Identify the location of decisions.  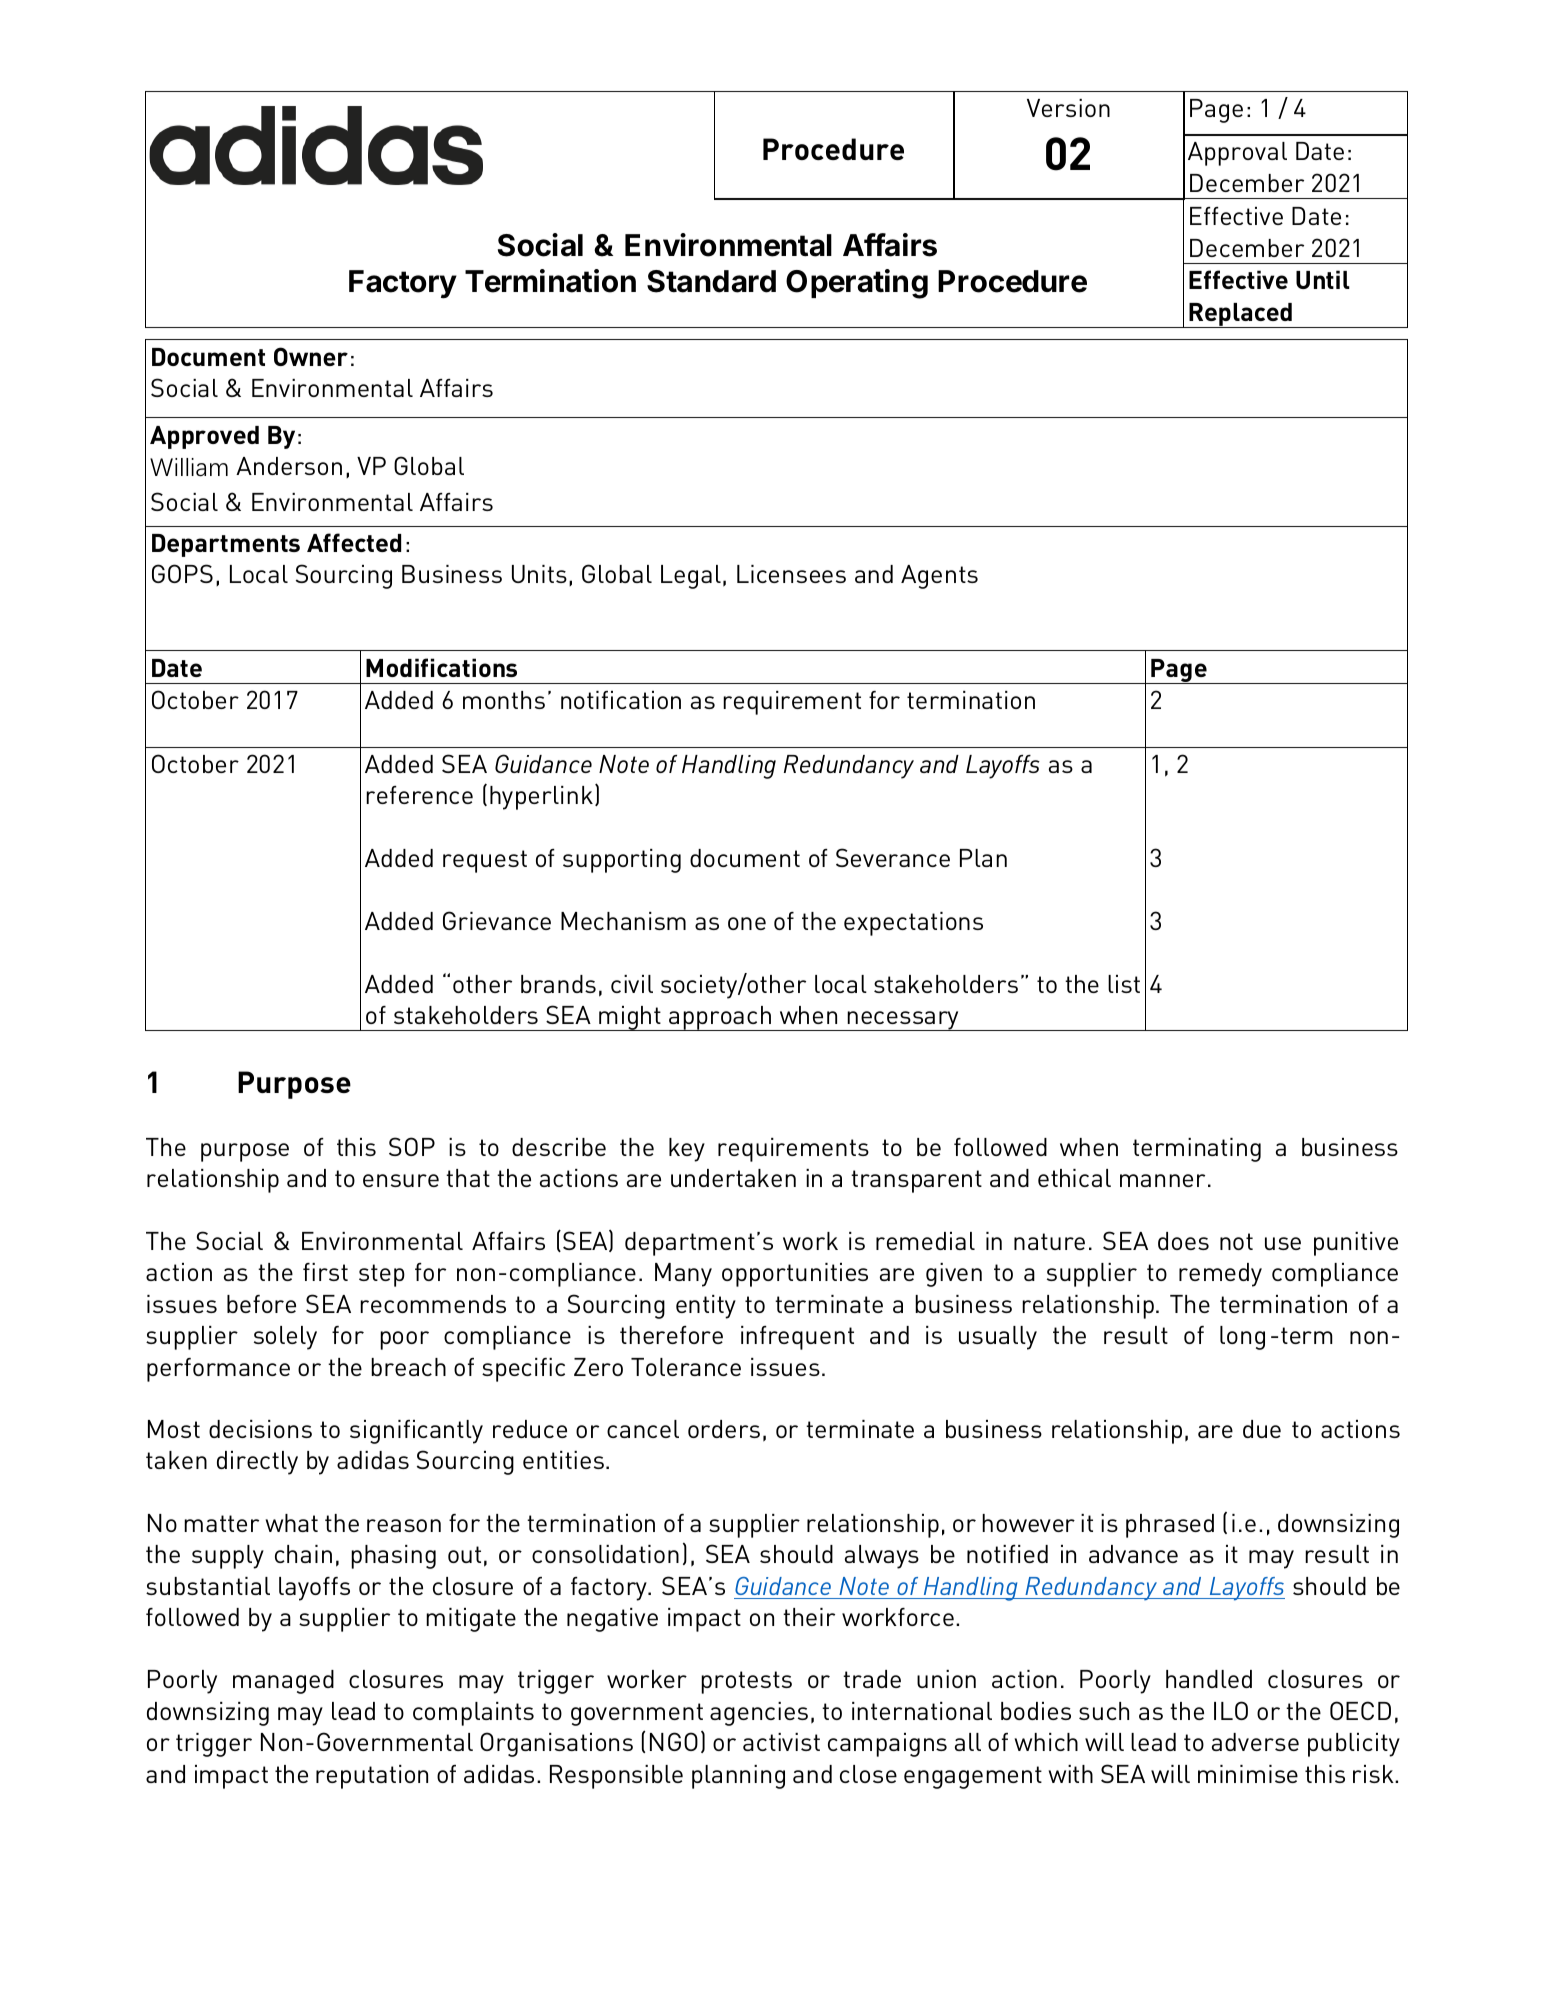
(260, 1429).
